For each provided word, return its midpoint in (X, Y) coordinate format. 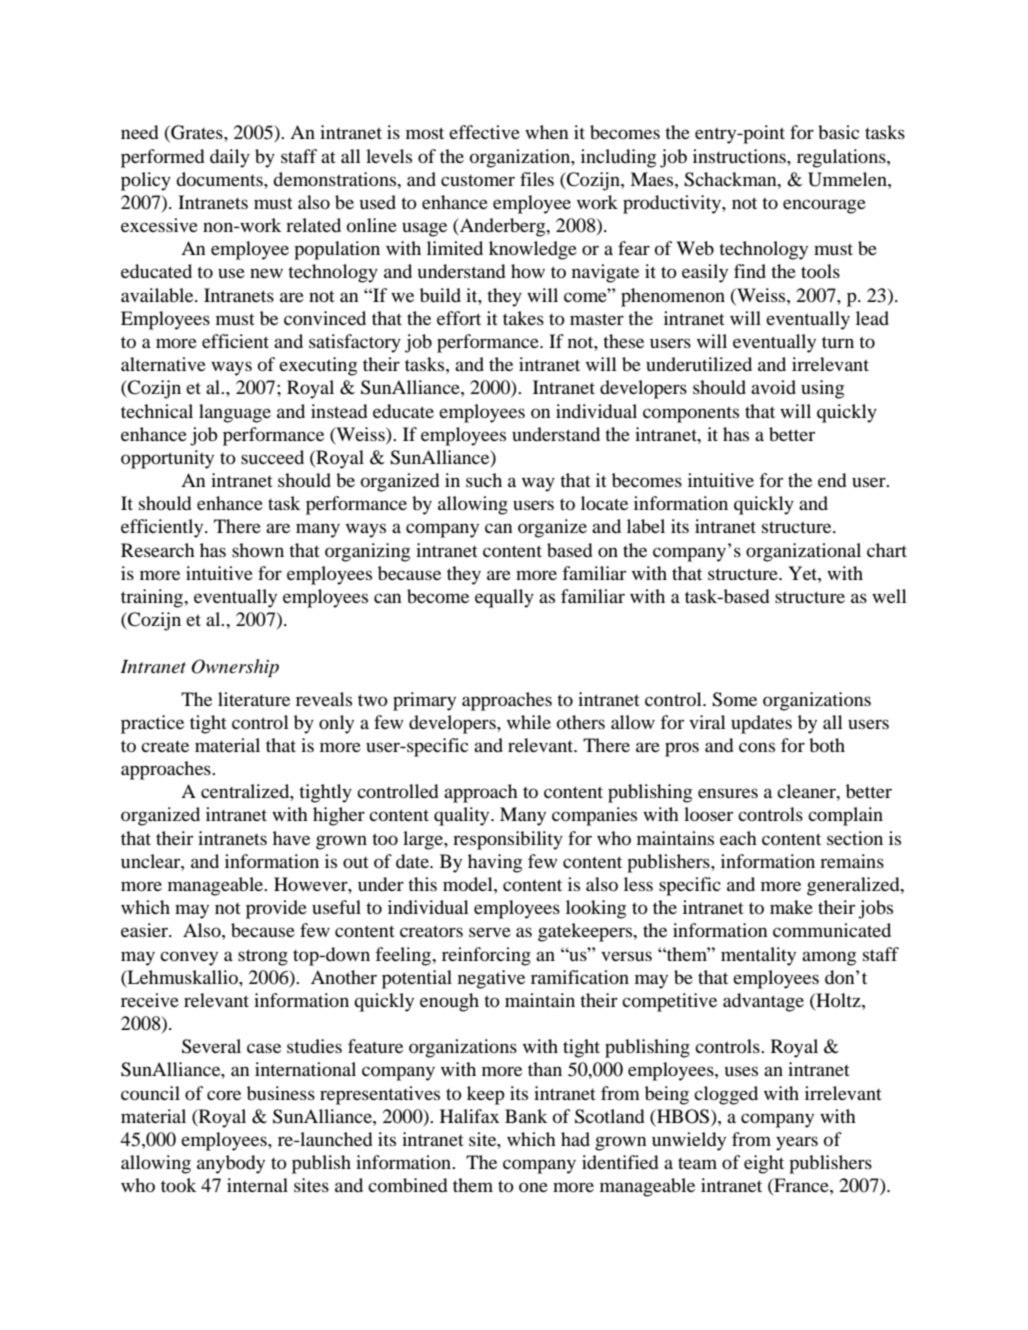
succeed (272, 457)
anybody (231, 1164)
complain (845, 816)
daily (230, 158)
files (537, 179)
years (797, 1143)
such (484, 480)
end (832, 480)
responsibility (508, 840)
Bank (526, 1116)
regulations (842, 158)
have (291, 838)
